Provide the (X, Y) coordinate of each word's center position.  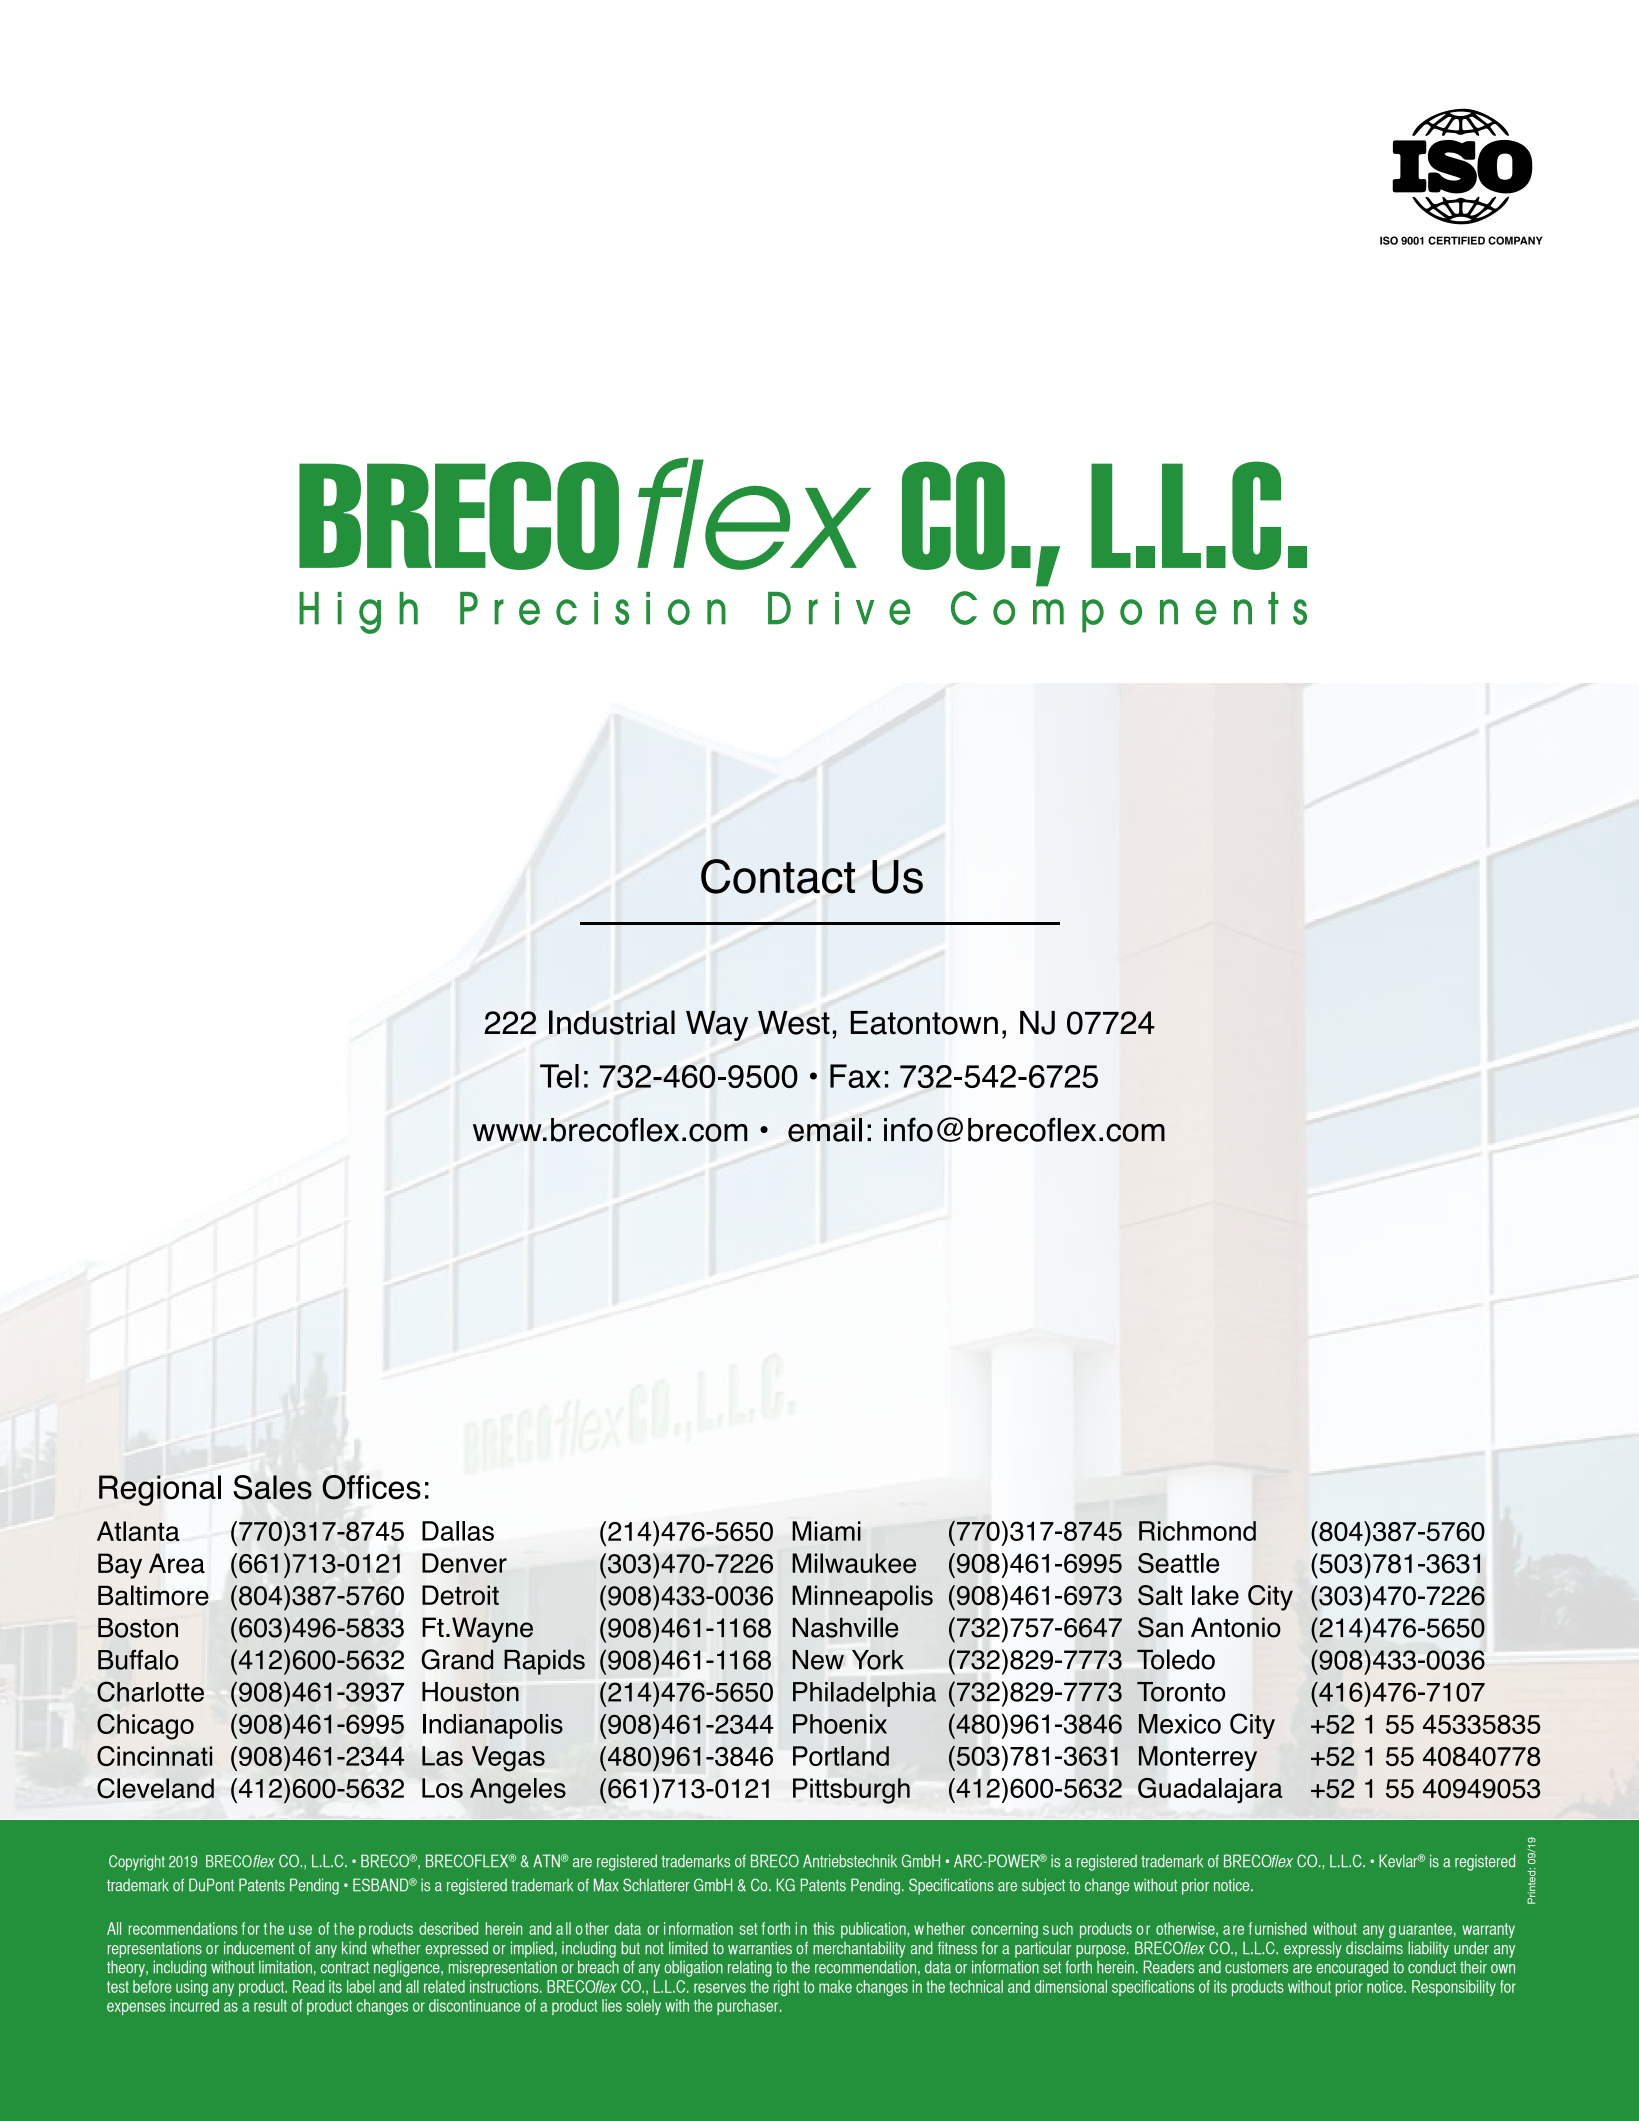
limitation (285, 1966)
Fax (855, 1076)
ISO (1389, 240)
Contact (778, 876)
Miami (826, 1531)
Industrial (612, 1022)
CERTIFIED (1456, 240)
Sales (273, 1487)
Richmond (1197, 1531)
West (794, 1023)
